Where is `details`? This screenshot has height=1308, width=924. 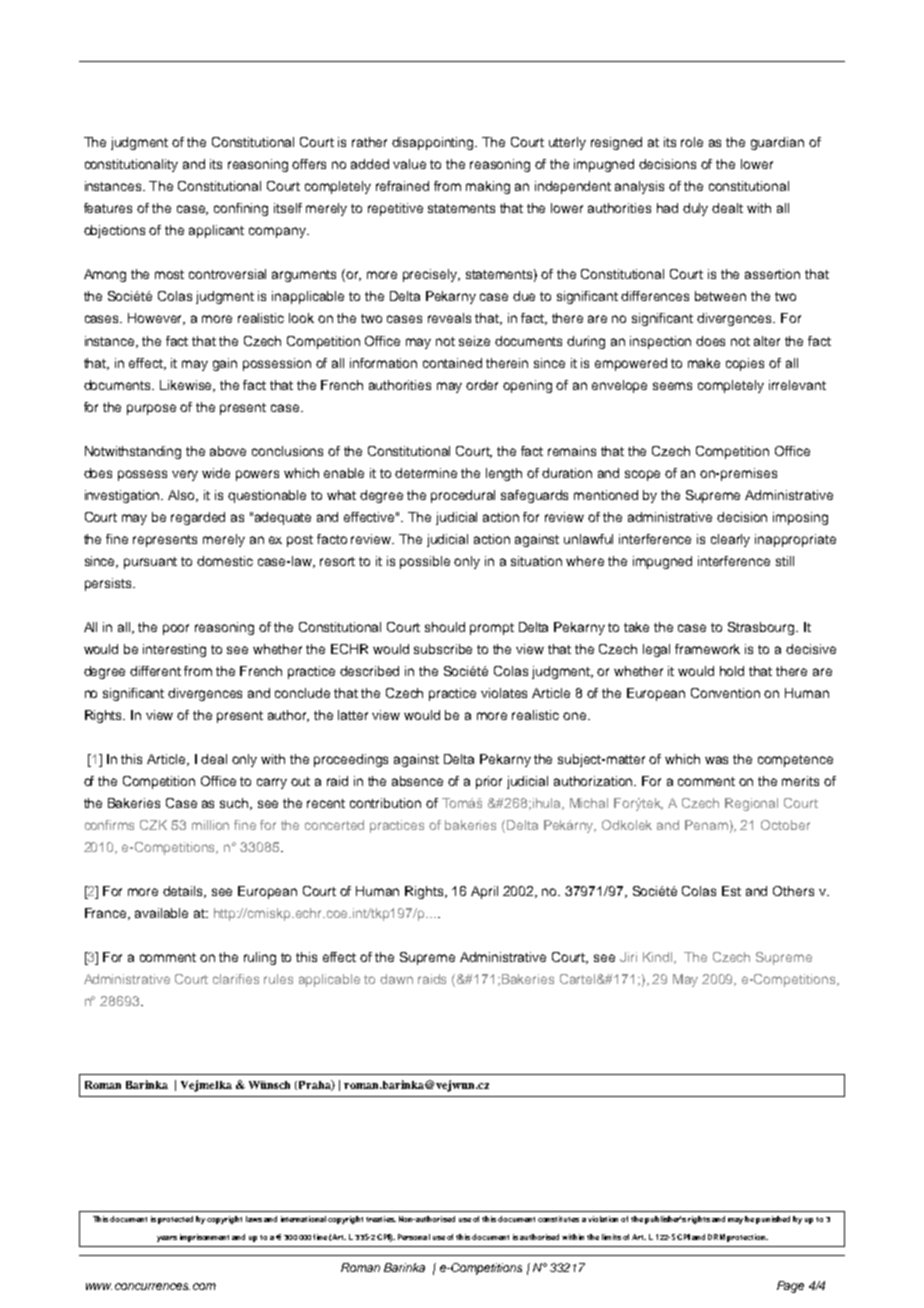 details is located at coordinates (184, 892).
